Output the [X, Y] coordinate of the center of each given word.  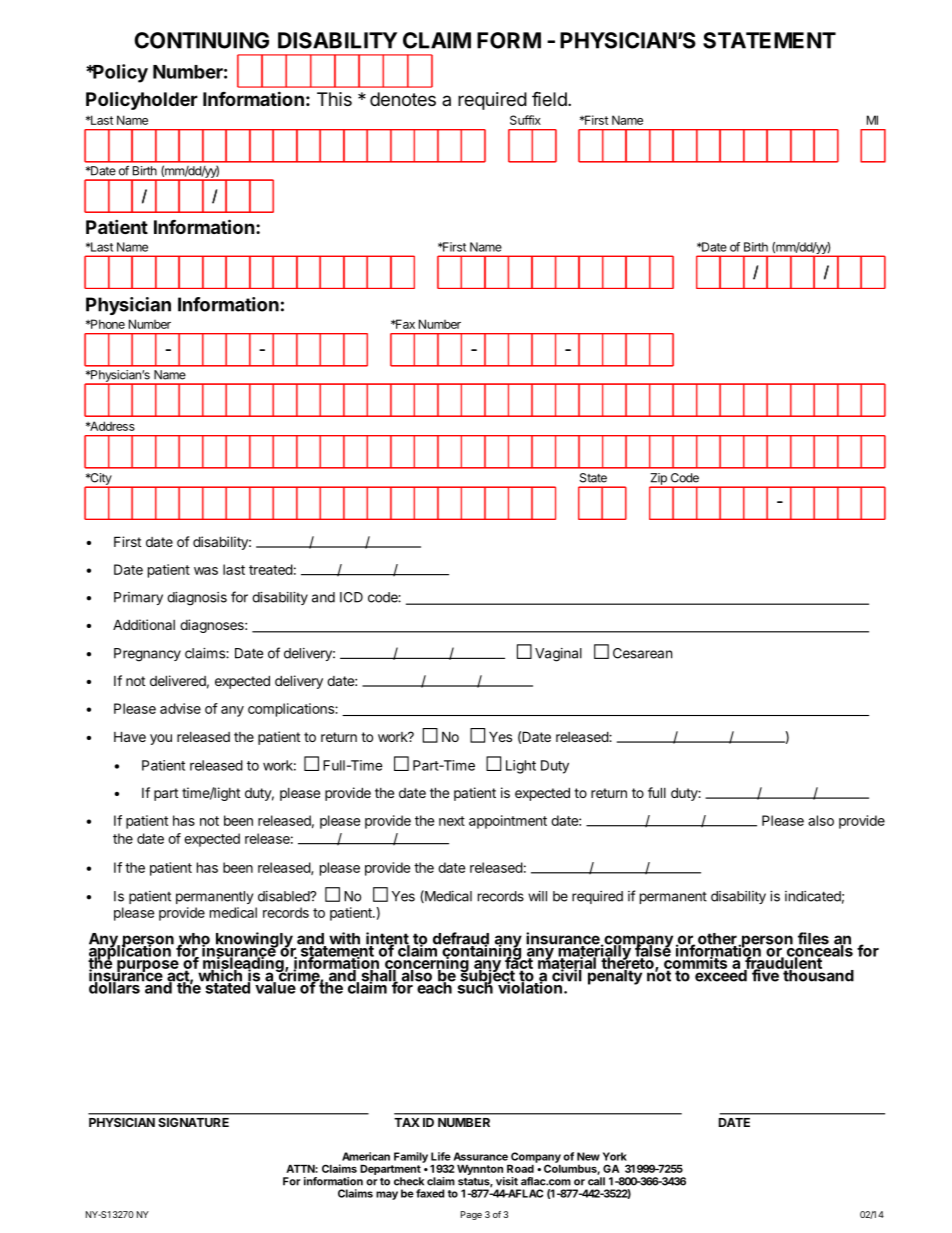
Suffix [525, 120]
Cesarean [642, 653]
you [161, 739]
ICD [351, 597]
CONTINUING [201, 40]
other [718, 940]
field [549, 98]
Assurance [480, 1156]
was [206, 571]
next [452, 821]
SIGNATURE [194, 1122]
